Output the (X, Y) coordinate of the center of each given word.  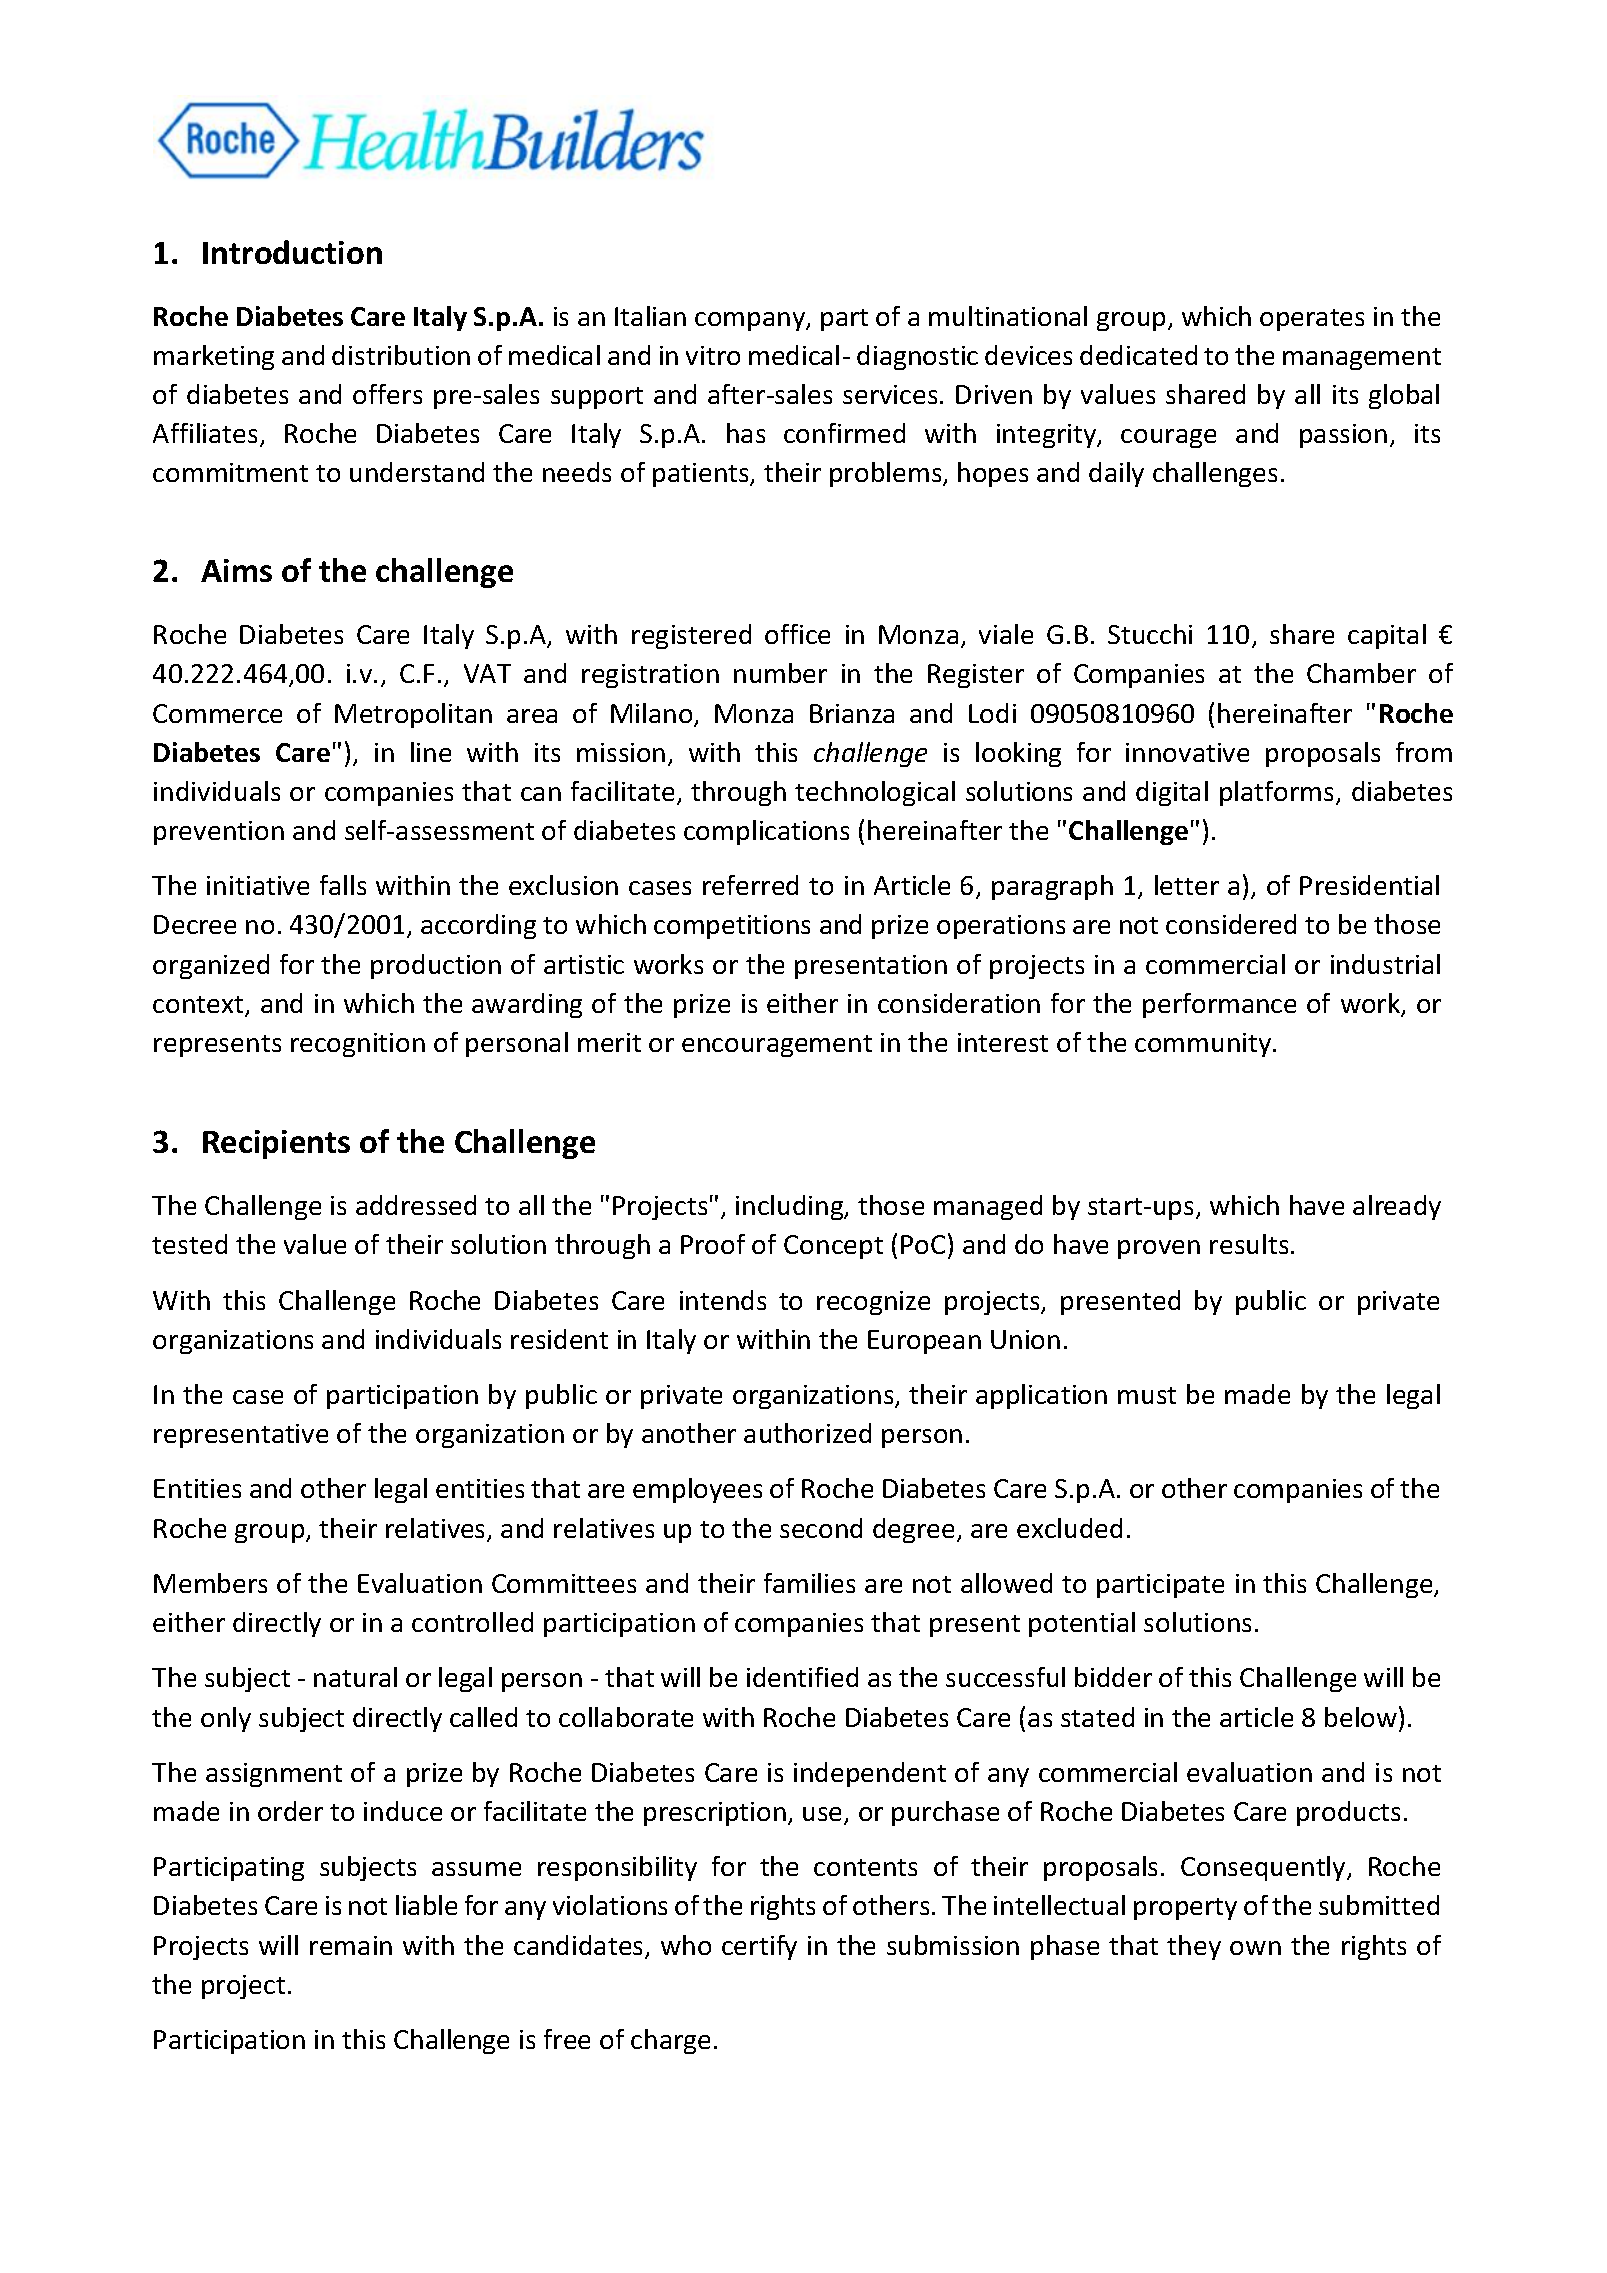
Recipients (276, 1144)
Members (210, 1583)
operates (1312, 320)
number (780, 673)
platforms (1278, 793)
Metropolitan (413, 715)
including (791, 1207)
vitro (713, 355)
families (809, 1583)
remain (351, 1945)
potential (1082, 1624)
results (1249, 1244)
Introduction (292, 252)
